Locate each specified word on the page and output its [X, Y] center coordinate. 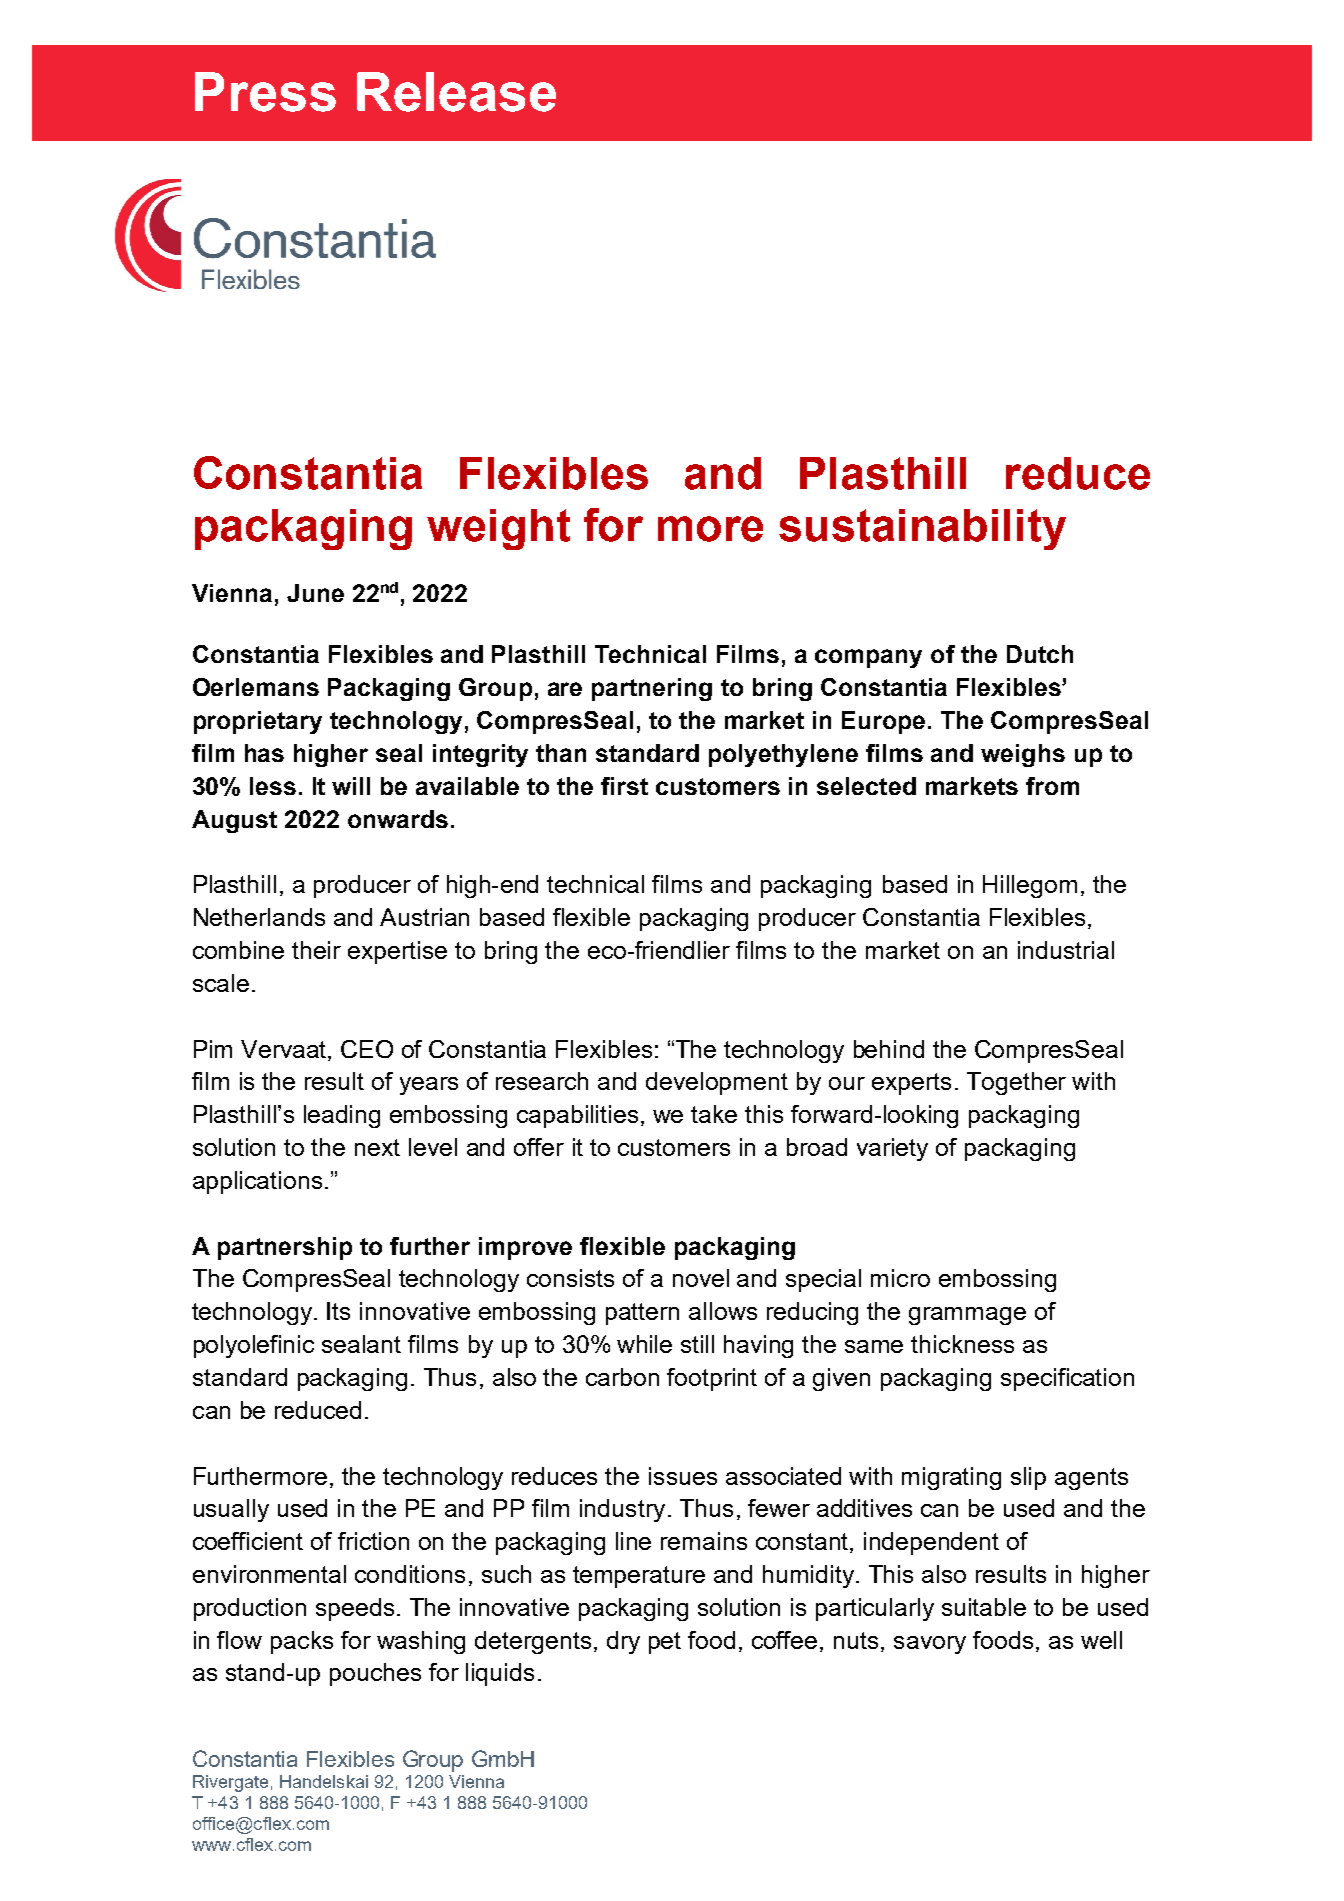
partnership [285, 1248]
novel [701, 1278]
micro [900, 1278]
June [315, 593]
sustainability [922, 529]
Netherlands [259, 917]
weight [498, 529]
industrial [1066, 950]
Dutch [1040, 654]
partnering [652, 689]
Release [456, 92]
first [624, 786]
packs [302, 1642]
